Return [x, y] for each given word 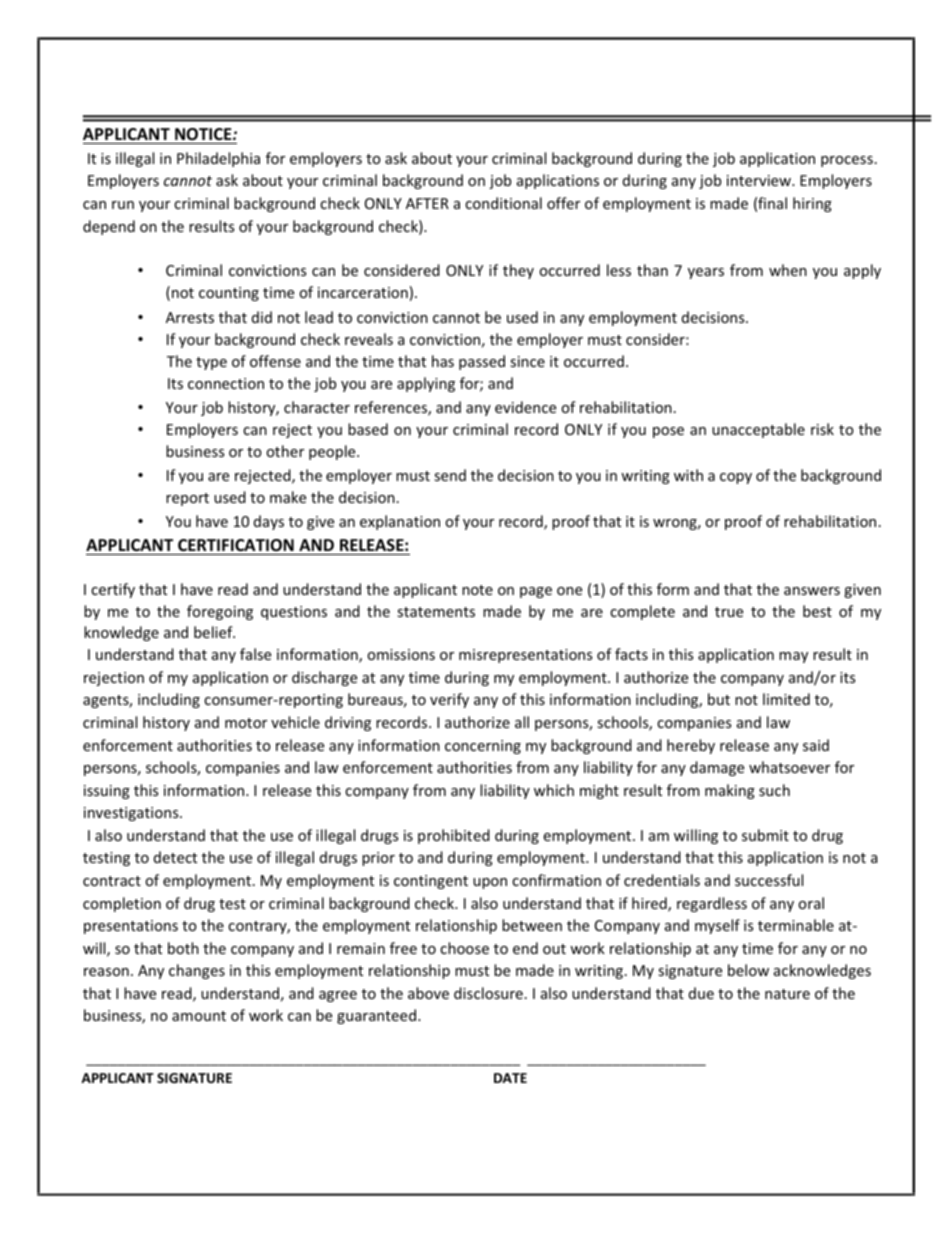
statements [436, 612]
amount [199, 1016]
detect [175, 857]
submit [765, 835]
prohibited [454, 836]
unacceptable [758, 430]
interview [760, 180]
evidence [525, 407]
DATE [510, 1078]
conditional [503, 203]
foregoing [220, 612]
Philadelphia [218, 159]
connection [226, 383]
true [729, 612]
